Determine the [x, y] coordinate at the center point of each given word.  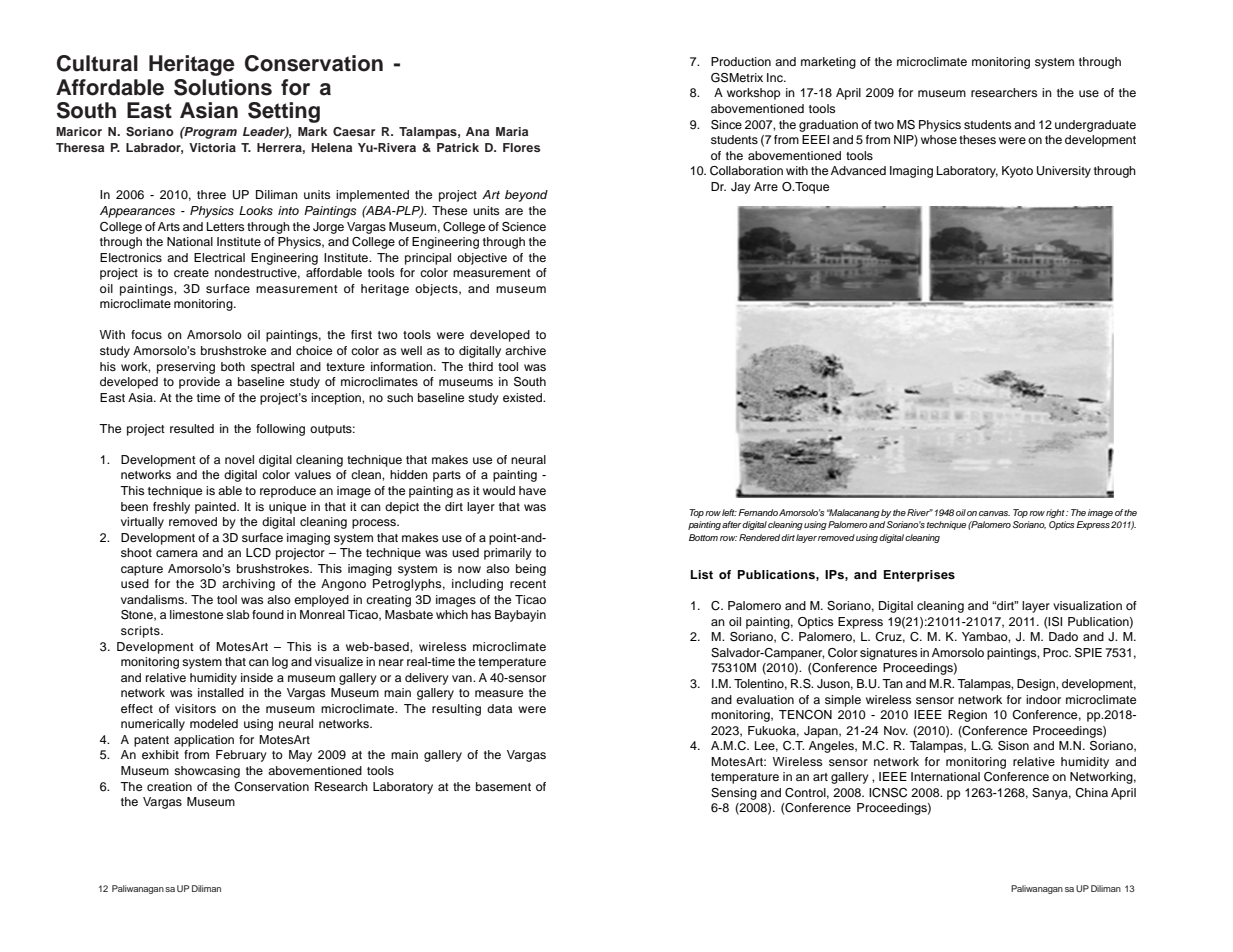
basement [503, 786]
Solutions [223, 87]
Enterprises [919, 576]
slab [238, 614]
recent [528, 584]
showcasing [207, 772]
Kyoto [1017, 172]
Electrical [219, 257]
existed [524, 397]
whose [939, 139]
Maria [512, 131]
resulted [192, 428]
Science [524, 227]
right [1056, 513]
